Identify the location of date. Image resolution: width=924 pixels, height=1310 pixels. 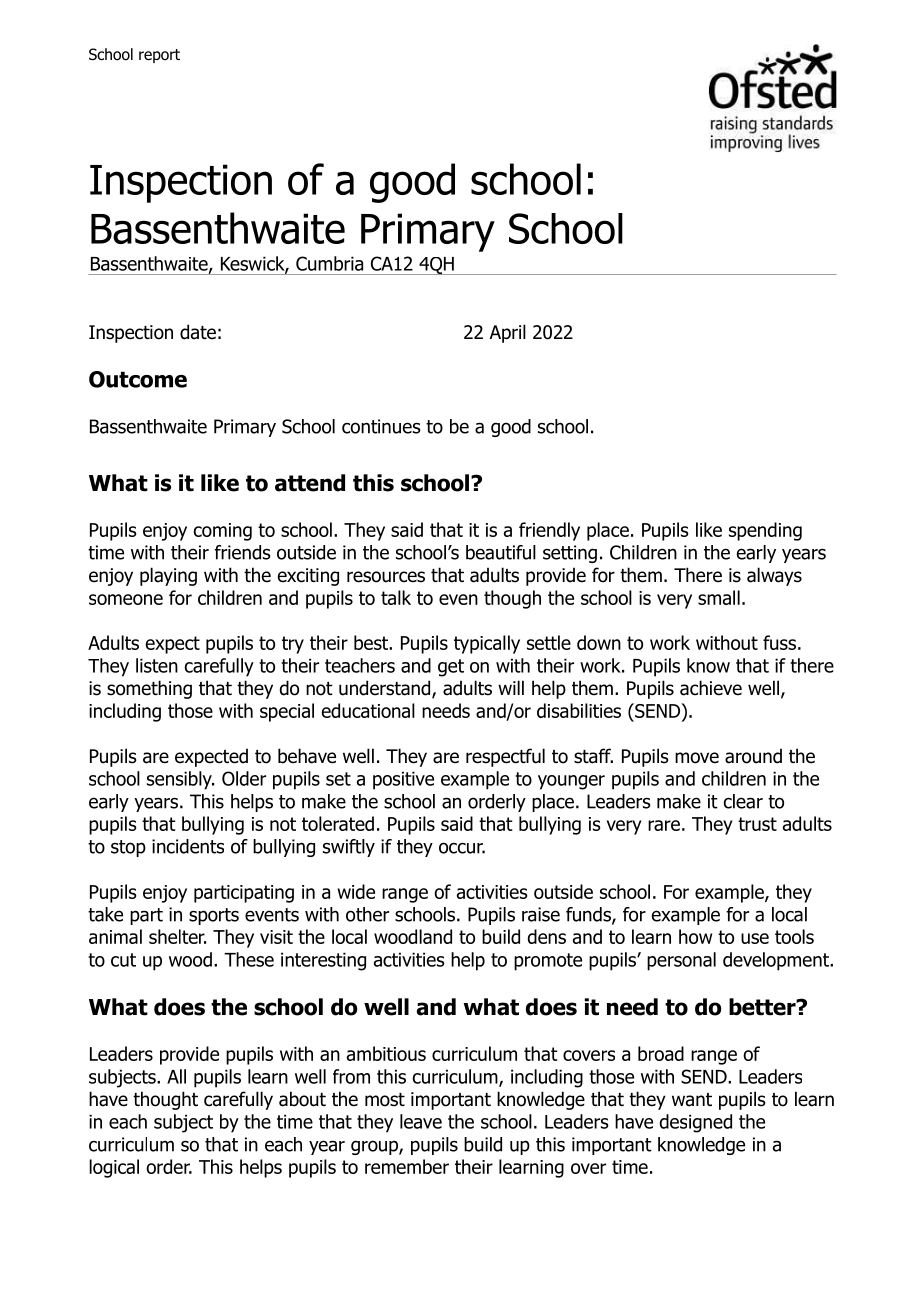
(198, 332).
